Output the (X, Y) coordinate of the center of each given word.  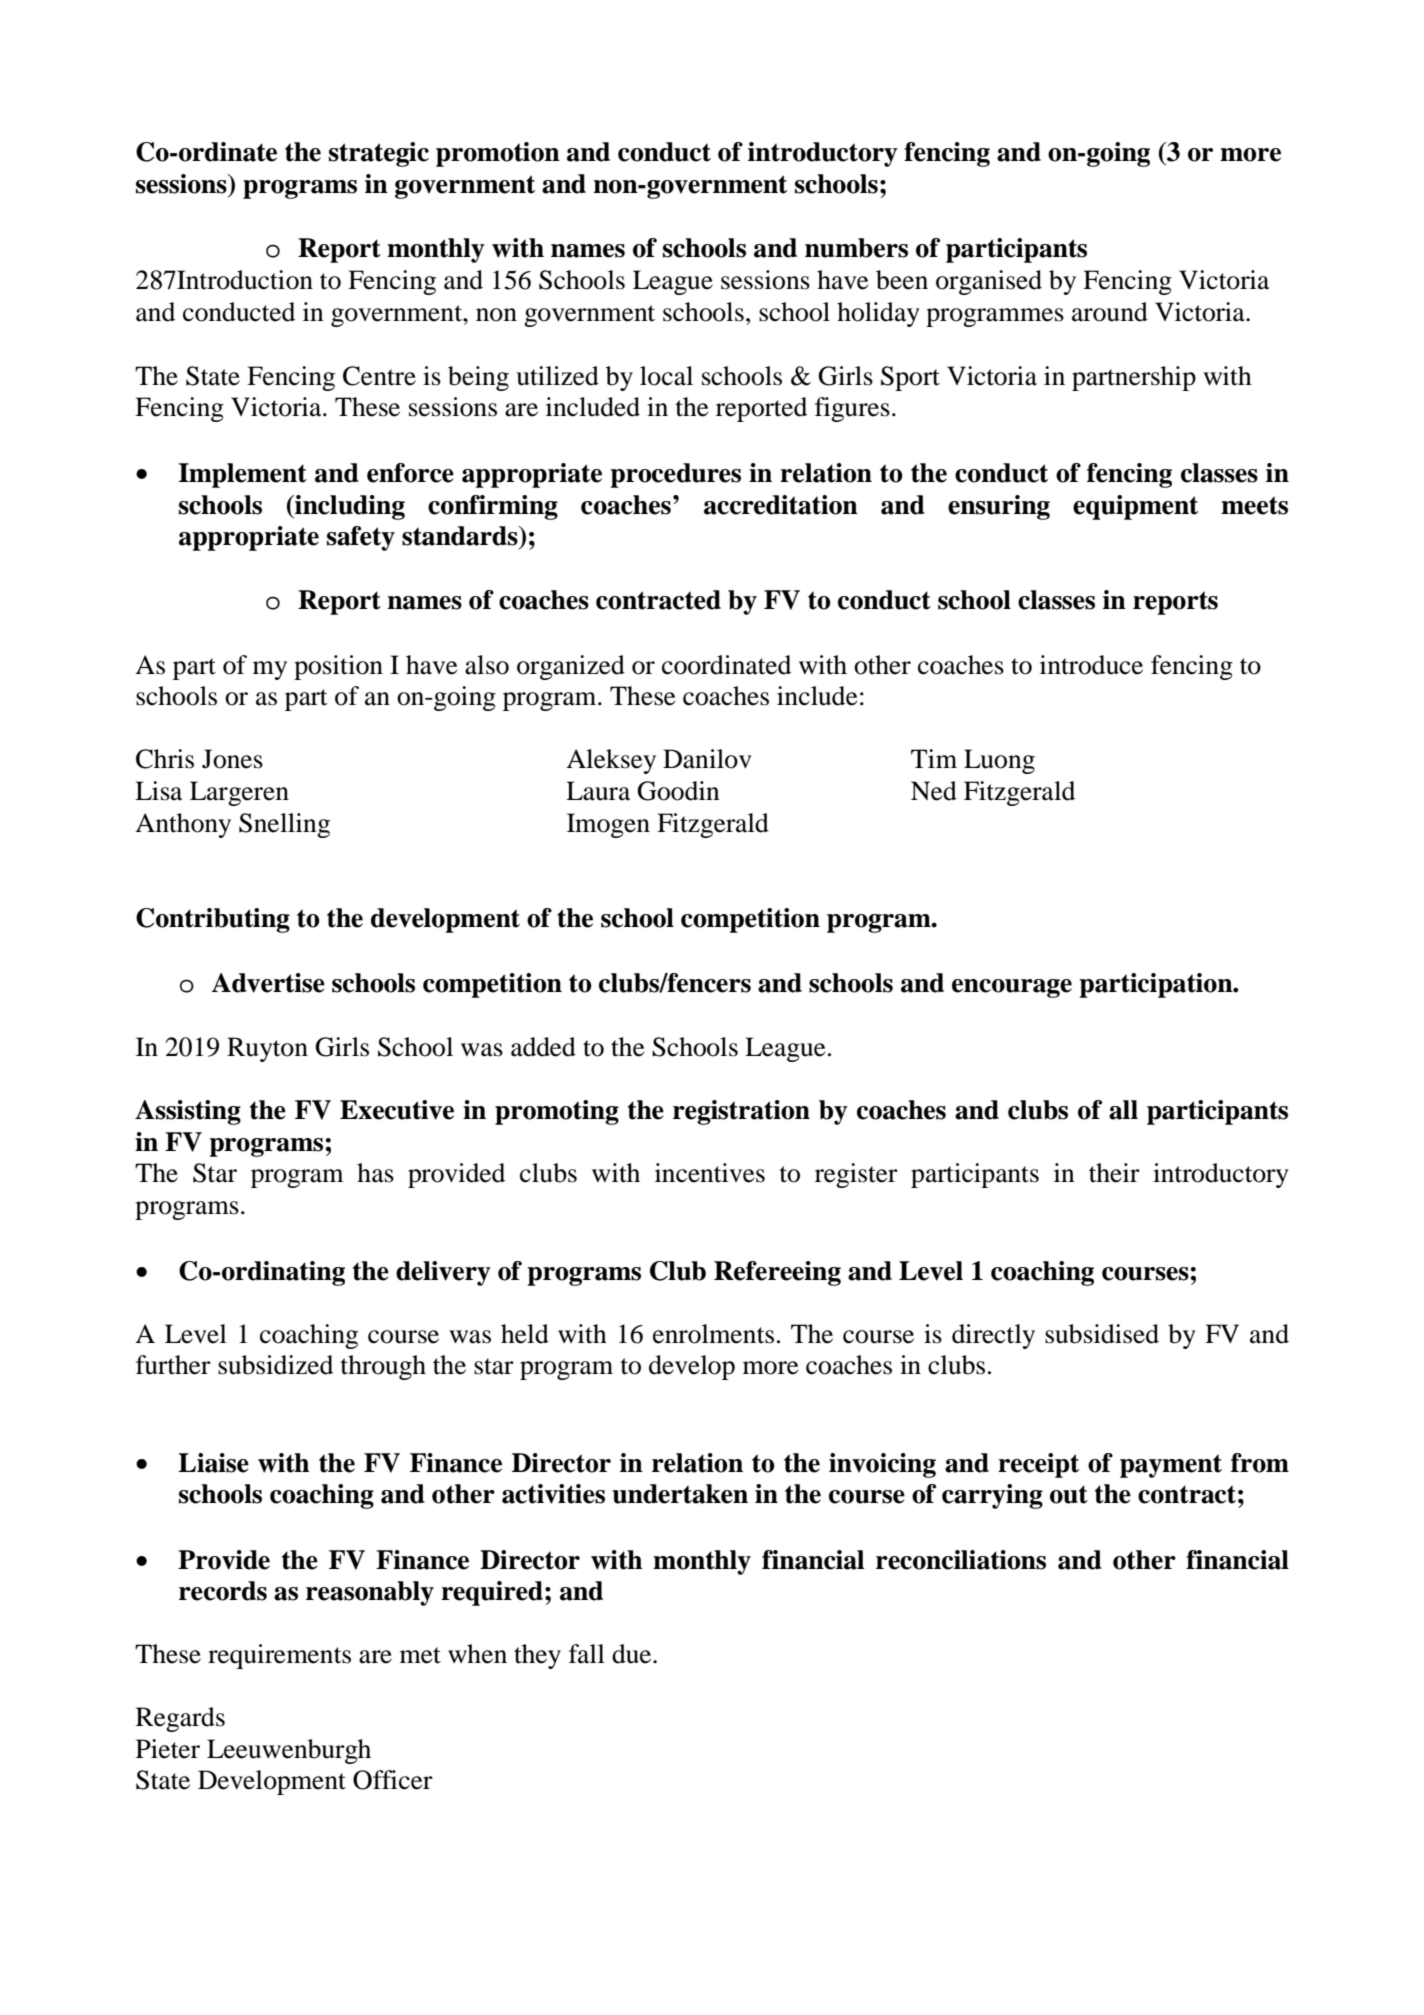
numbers (856, 248)
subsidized (275, 1365)
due (633, 1654)
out (1069, 1494)
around (1110, 312)
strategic (379, 154)
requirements (279, 1656)
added (543, 1047)
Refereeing (777, 1273)
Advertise (268, 983)
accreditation (781, 505)
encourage (1012, 988)
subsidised (1102, 1334)
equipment (1135, 507)
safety (361, 538)
